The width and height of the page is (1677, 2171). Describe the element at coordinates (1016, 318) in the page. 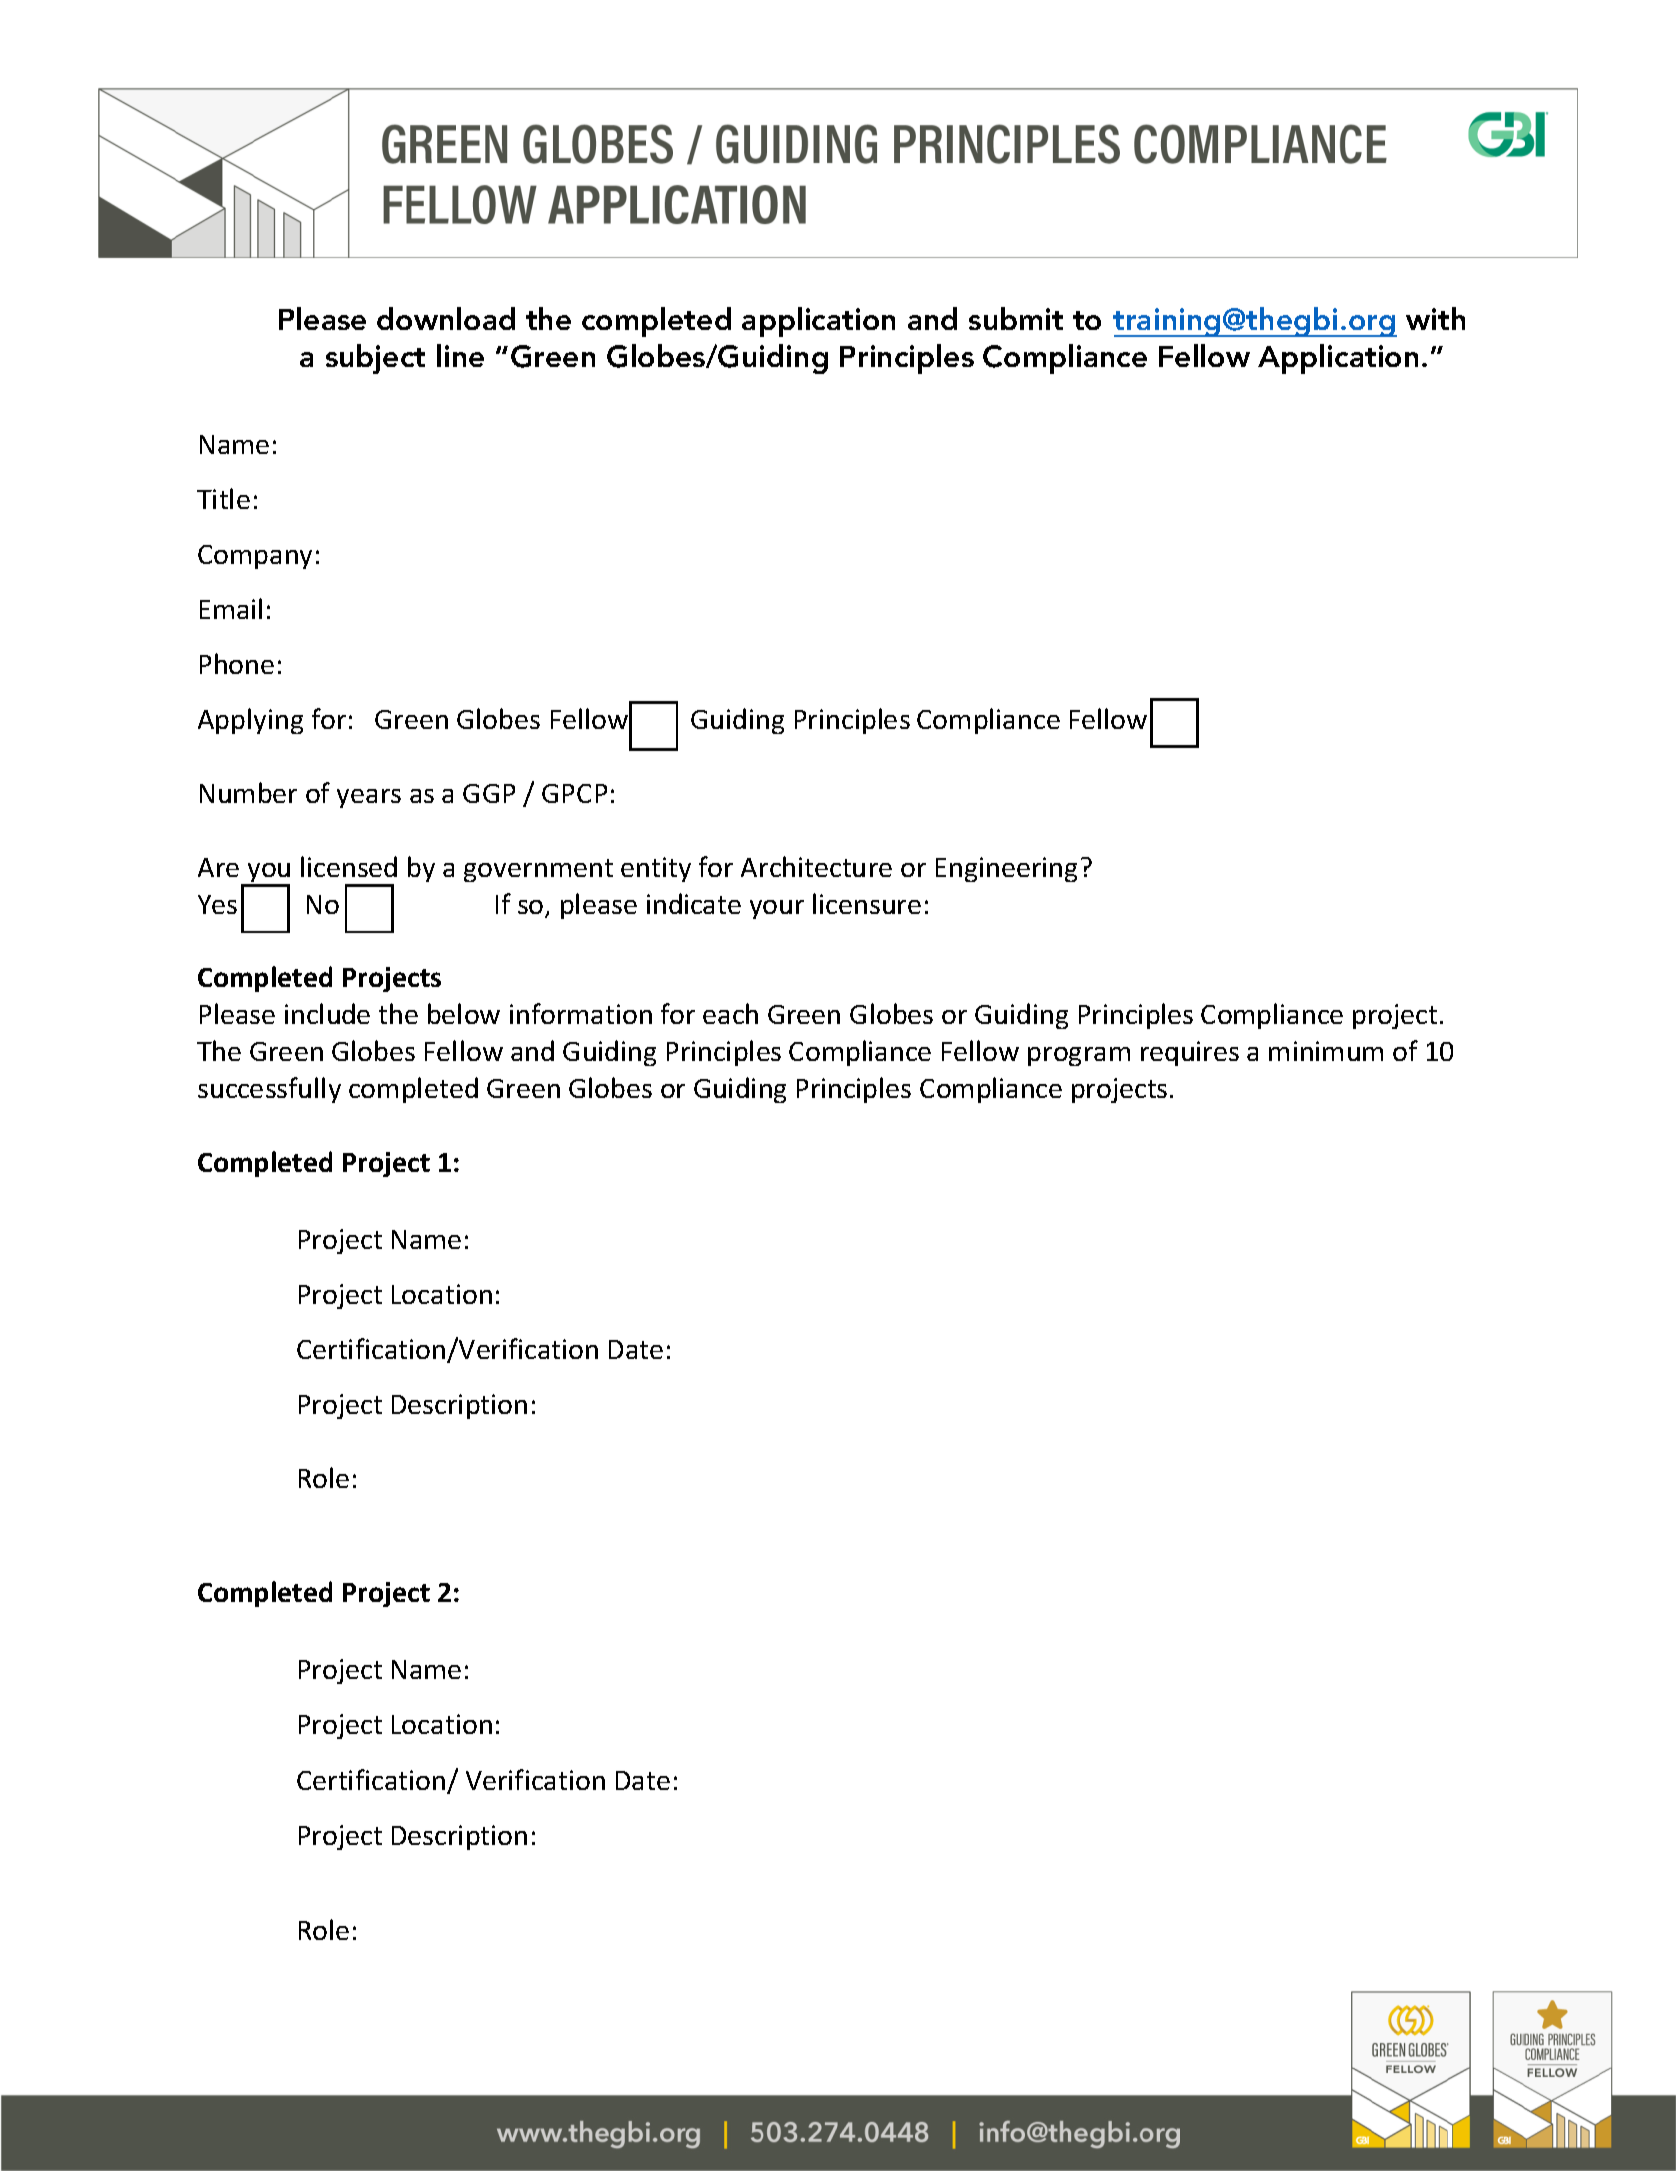

I see `submit` at that location.
